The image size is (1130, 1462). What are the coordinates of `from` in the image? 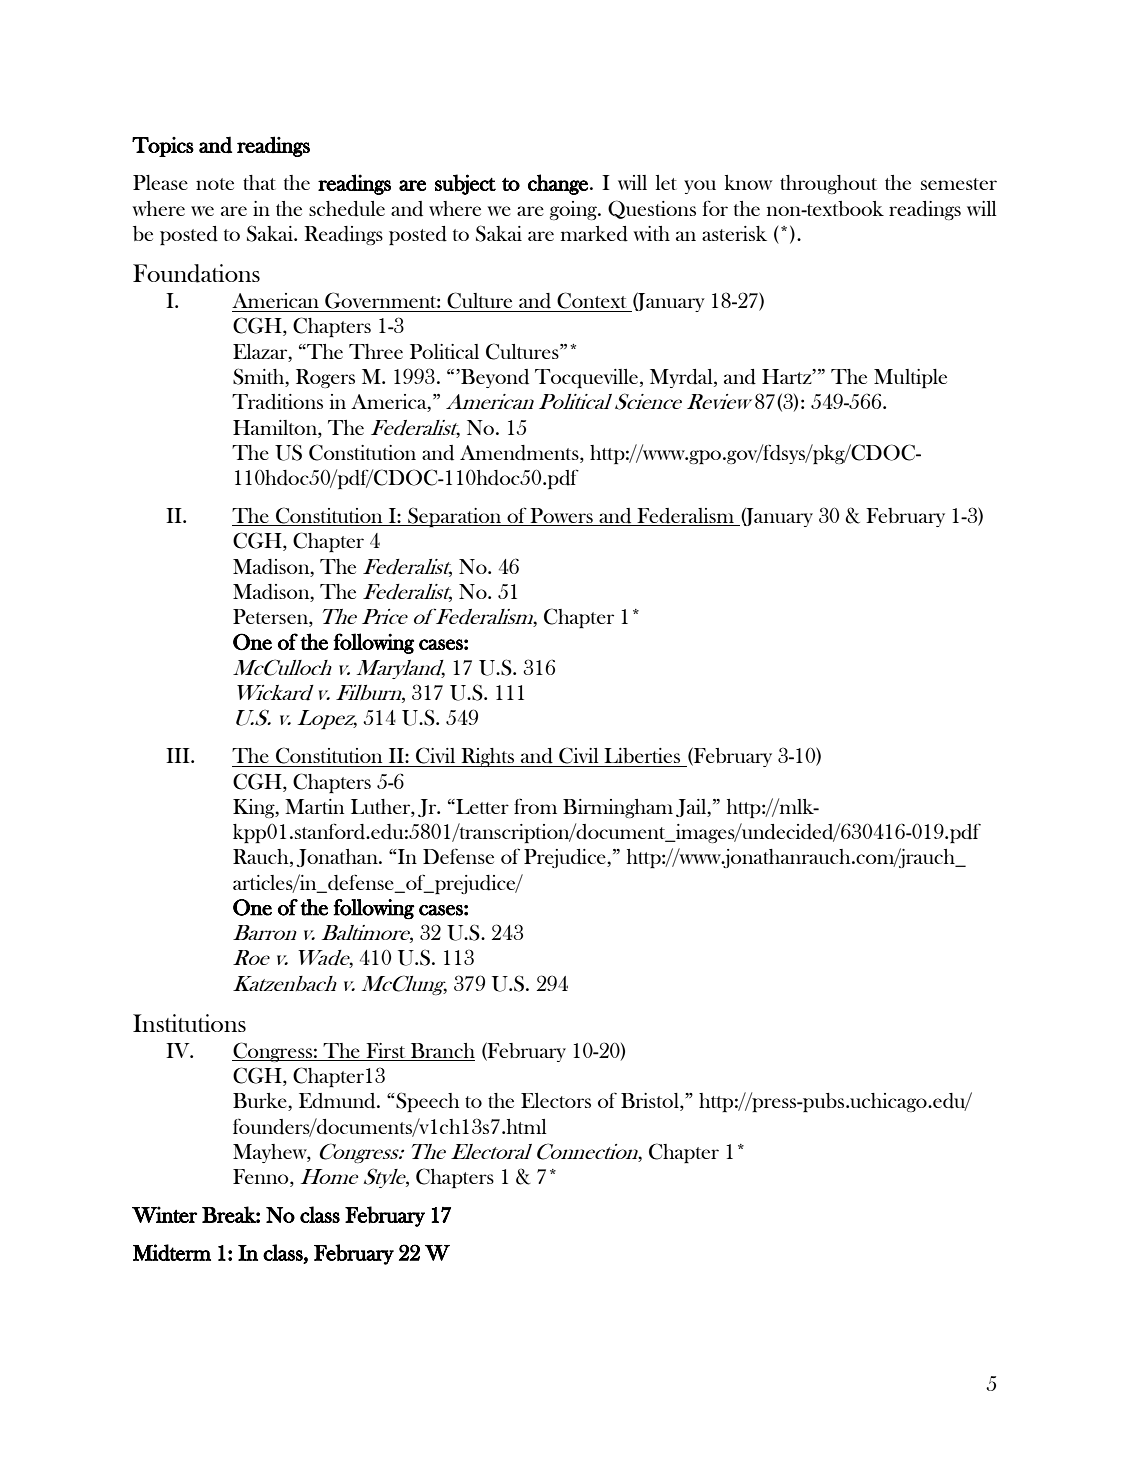 It's located at (535, 806).
